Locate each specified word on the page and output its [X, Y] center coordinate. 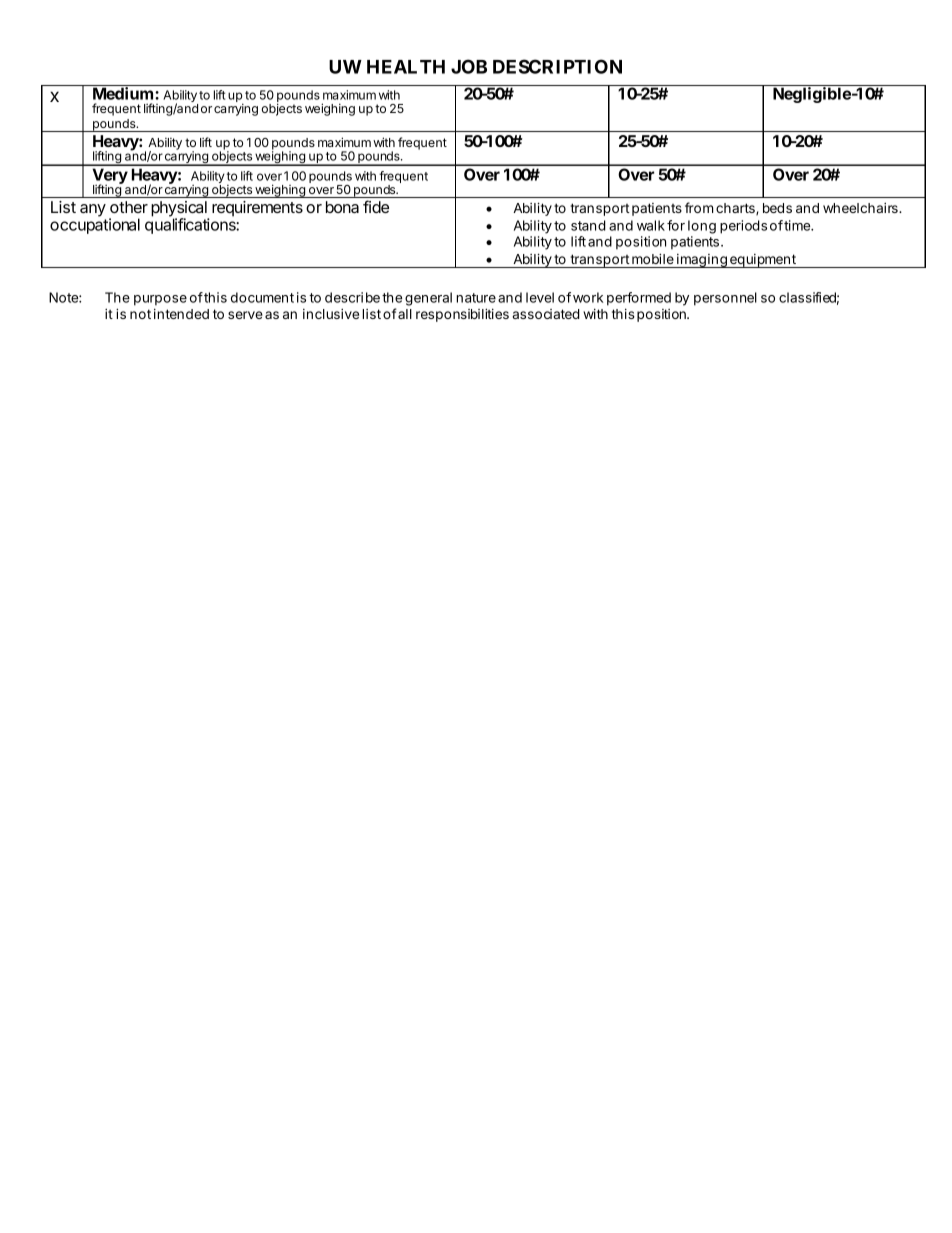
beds [777, 208]
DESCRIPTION [557, 66]
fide [376, 206]
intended [181, 314]
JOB [469, 66]
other [129, 207]
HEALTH [406, 67]
